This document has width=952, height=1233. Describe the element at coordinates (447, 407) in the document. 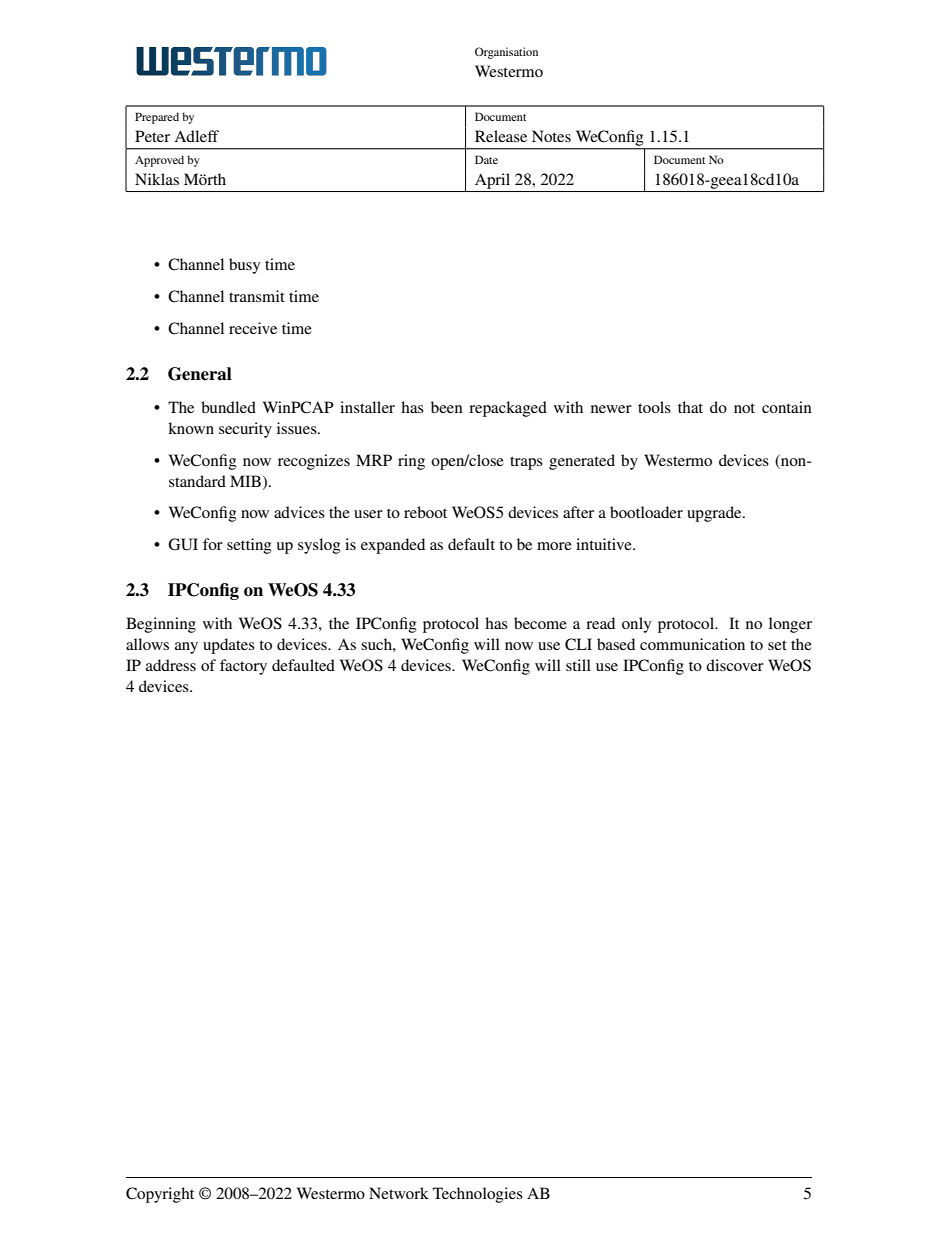

I see `been` at that location.
